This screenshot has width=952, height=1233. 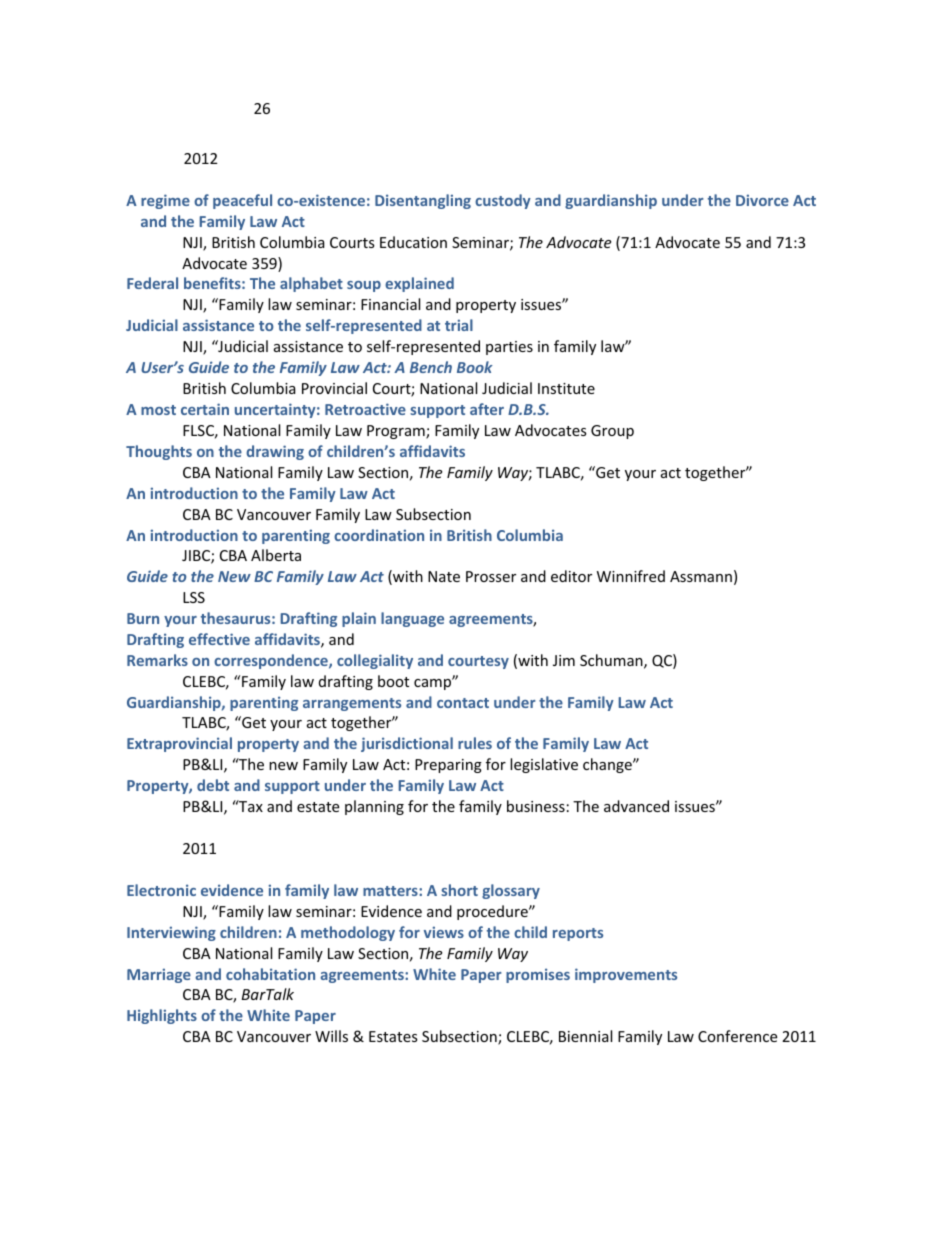 What do you see at coordinates (242, 201) in the screenshot?
I see `peaceful` at bounding box center [242, 201].
